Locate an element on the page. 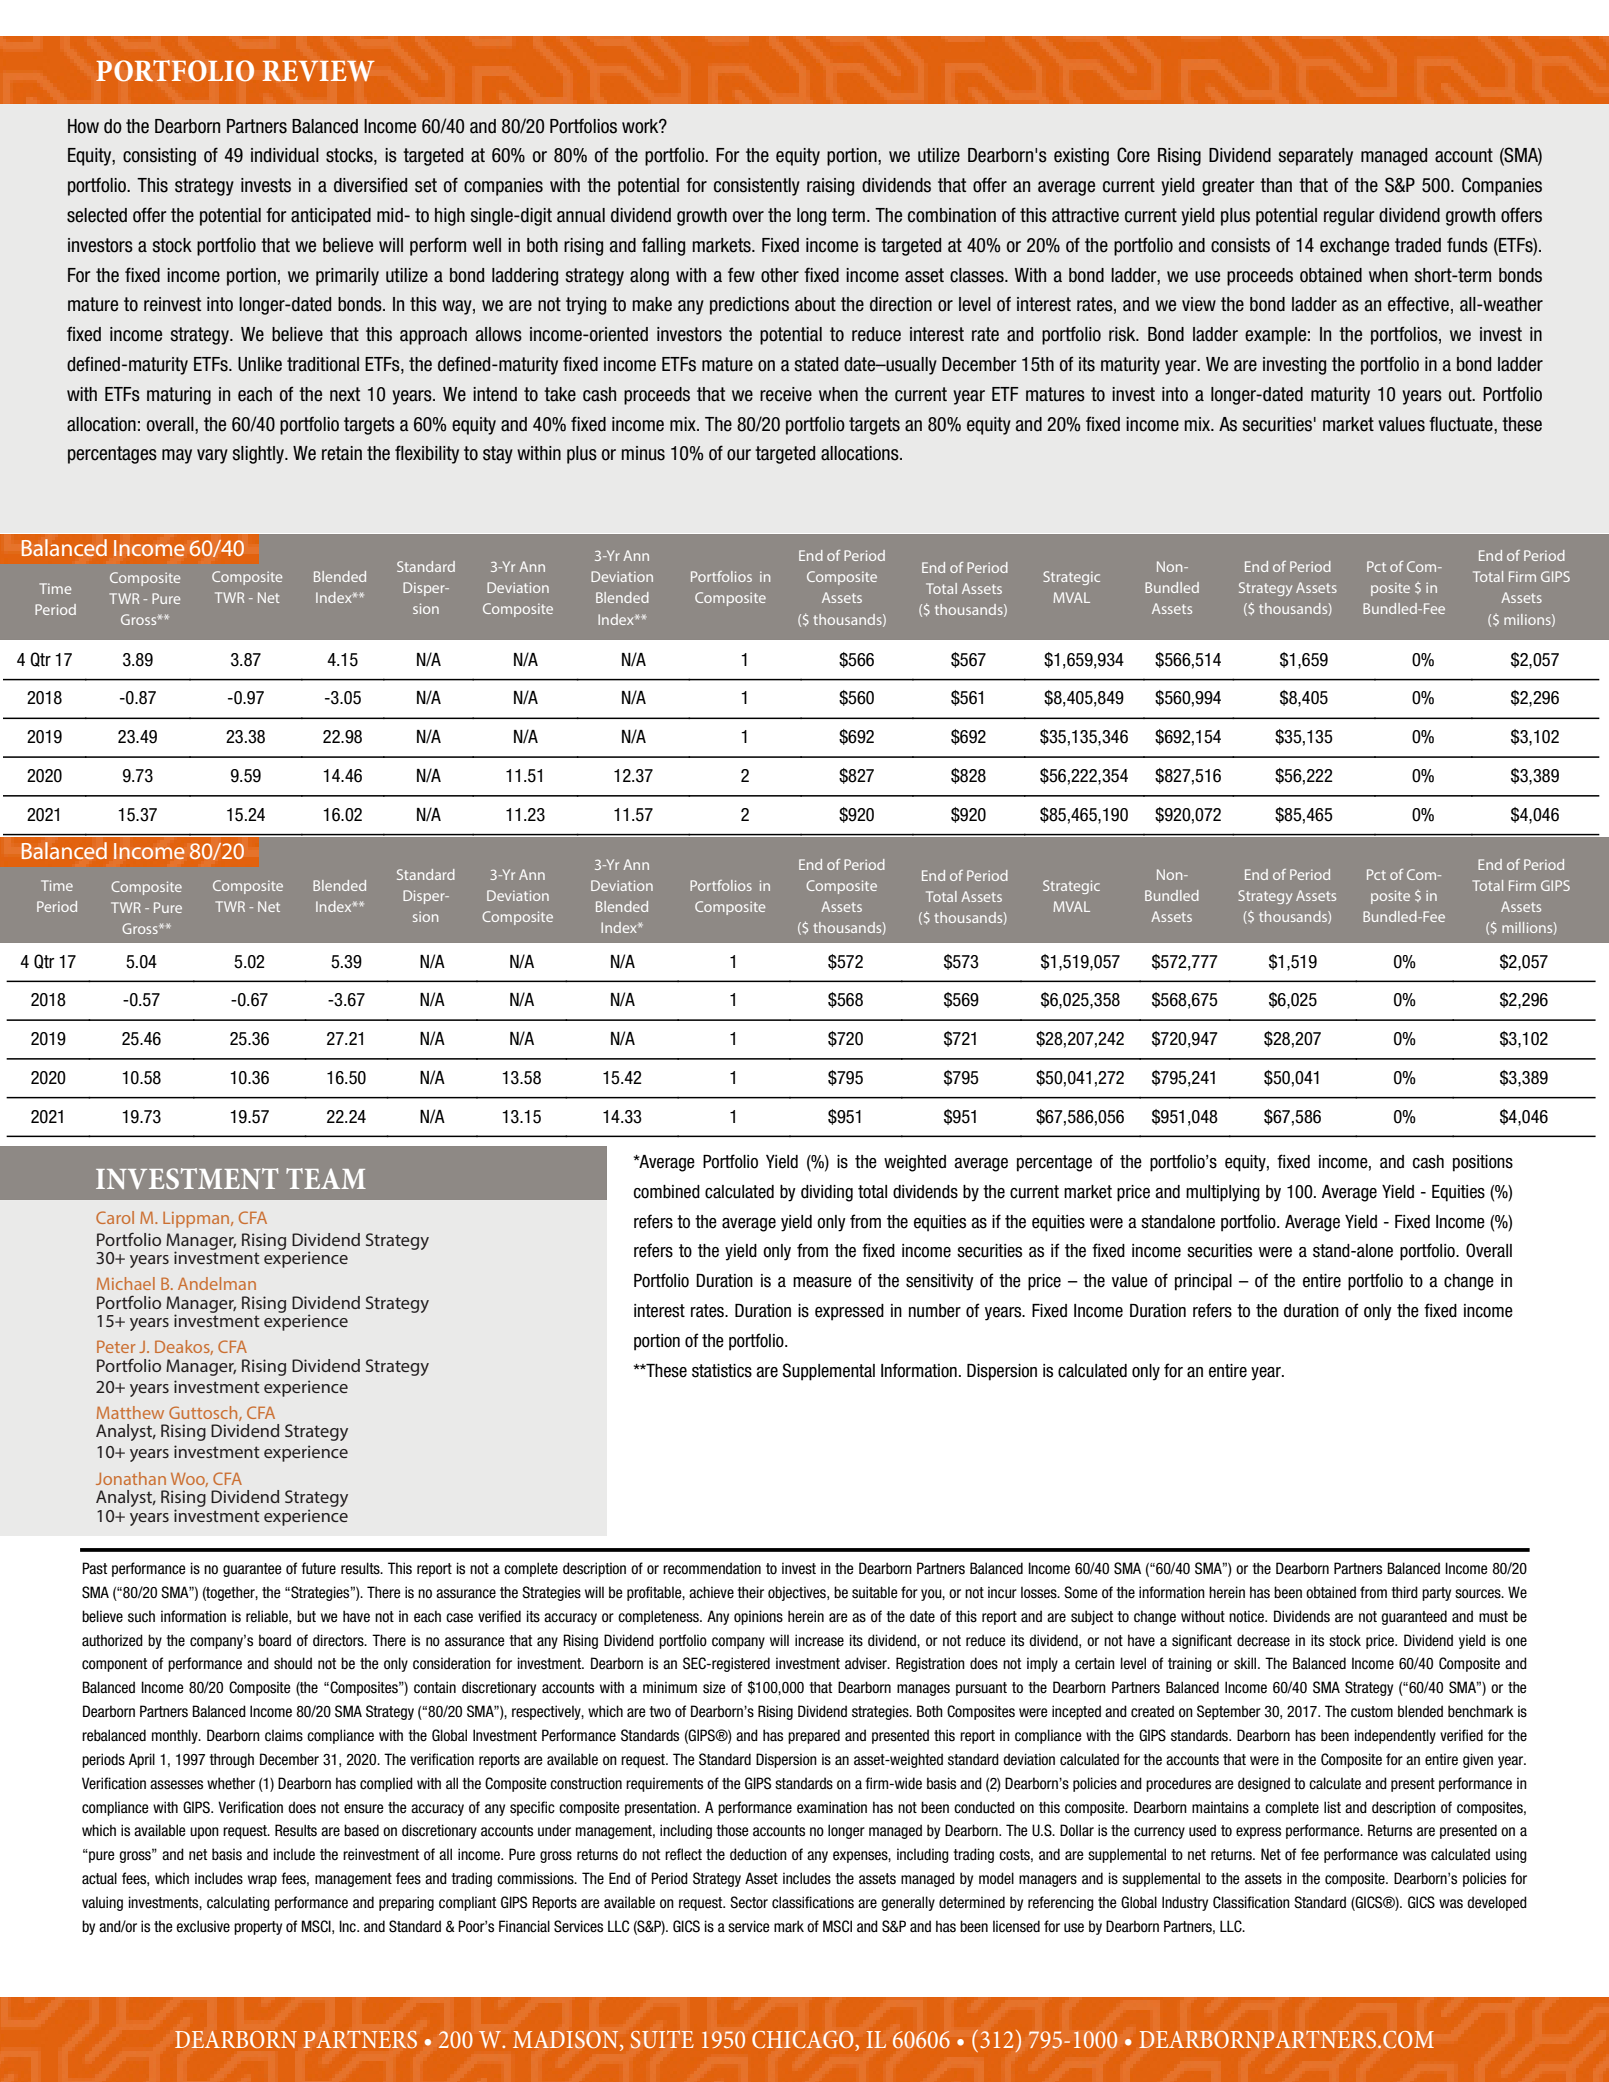  CHICAGO is located at coordinates (804, 2041).
